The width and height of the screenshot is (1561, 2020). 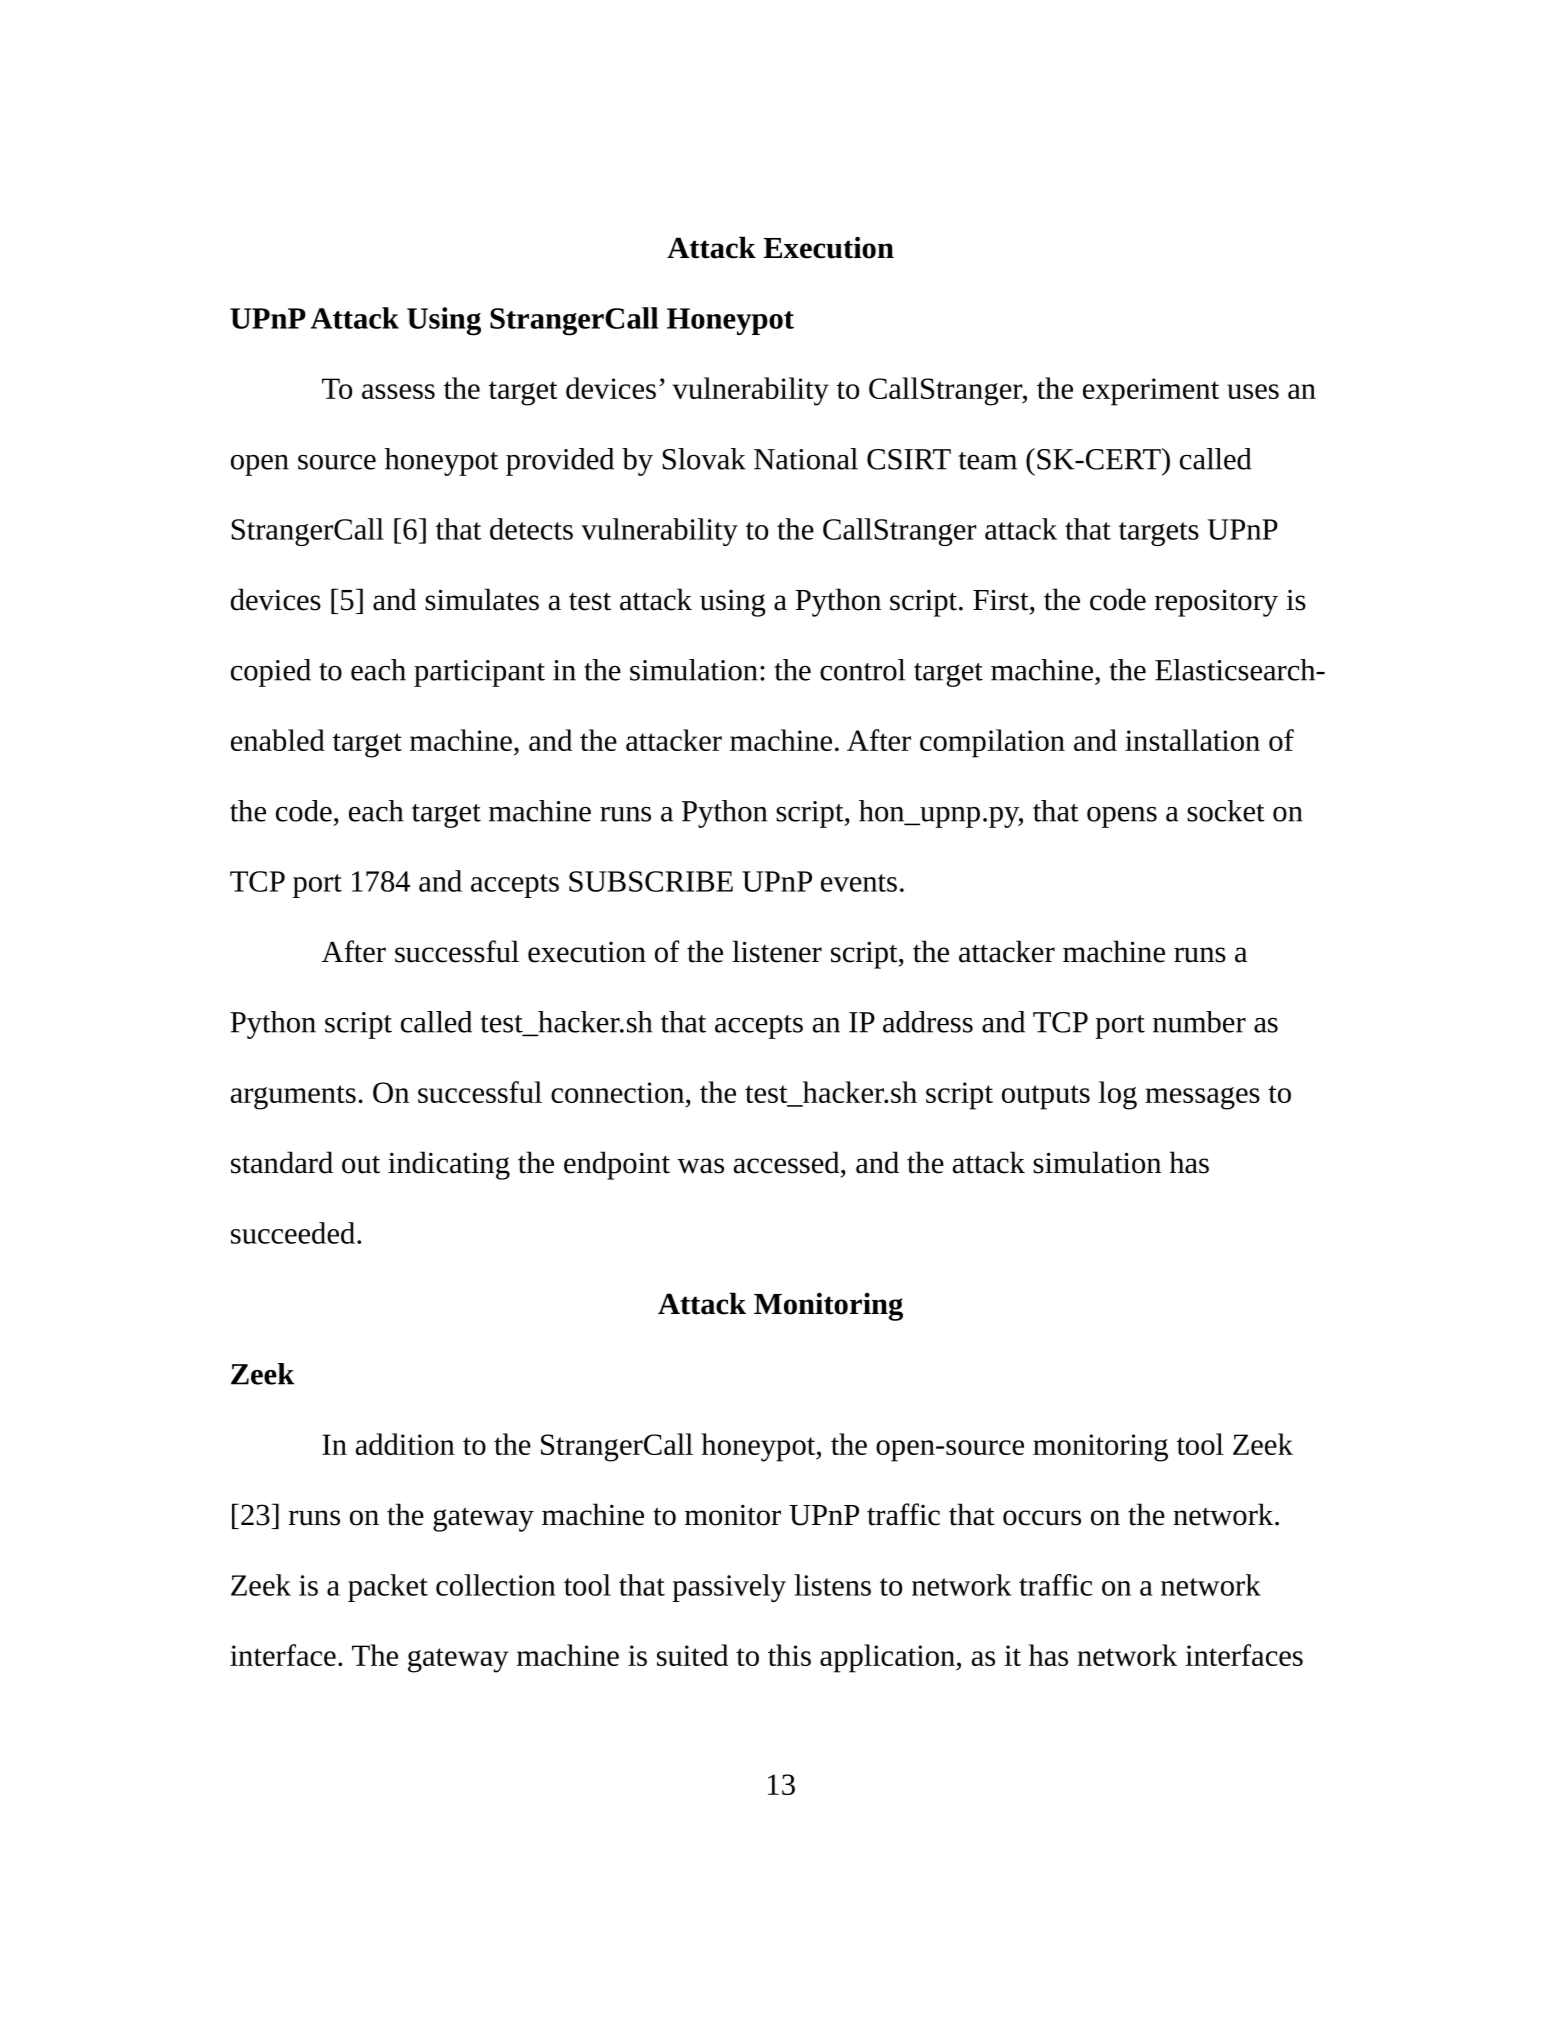 I want to click on control, so click(x=862, y=670).
